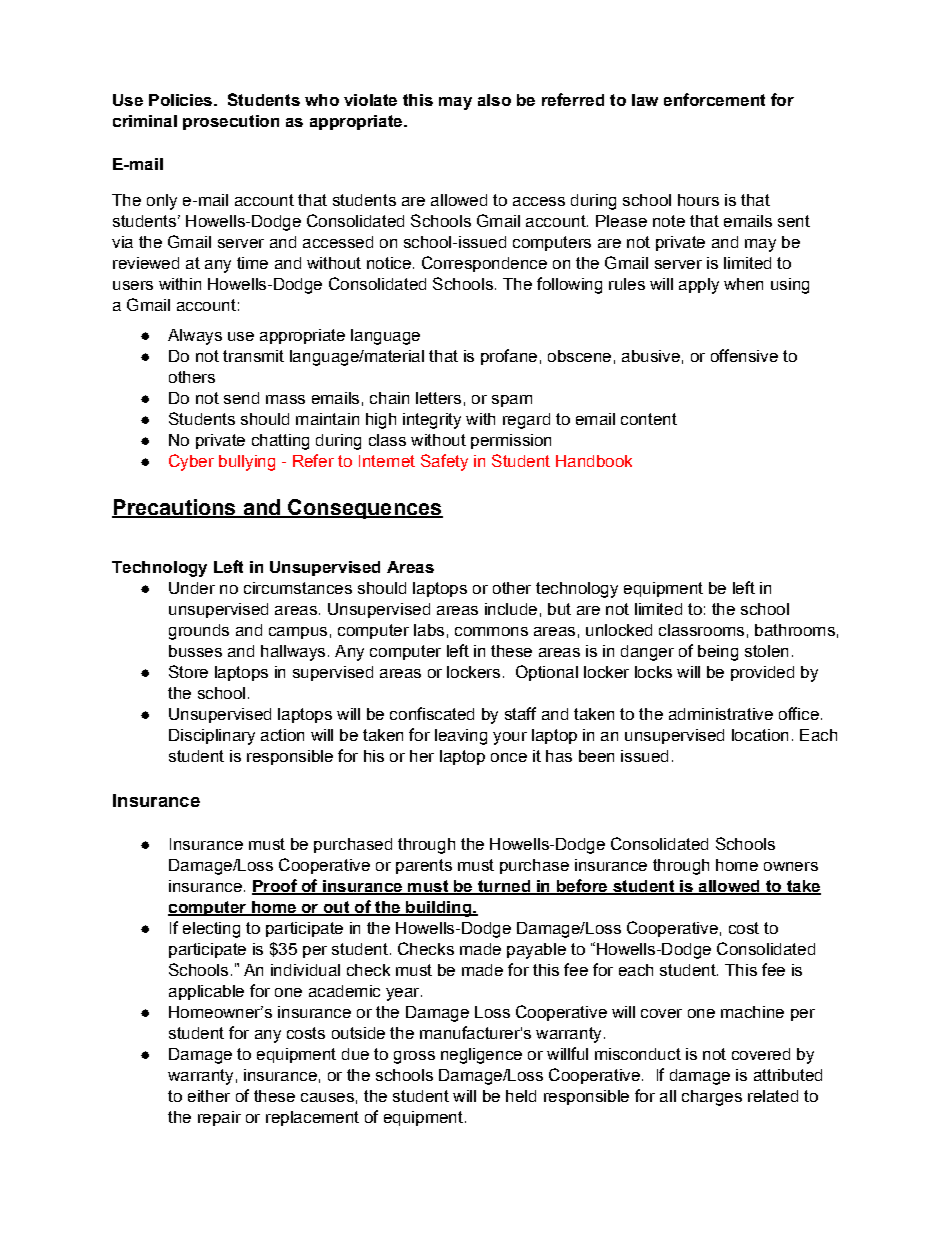  What do you see at coordinates (424, 866) in the document?
I see `parents` at bounding box center [424, 866].
